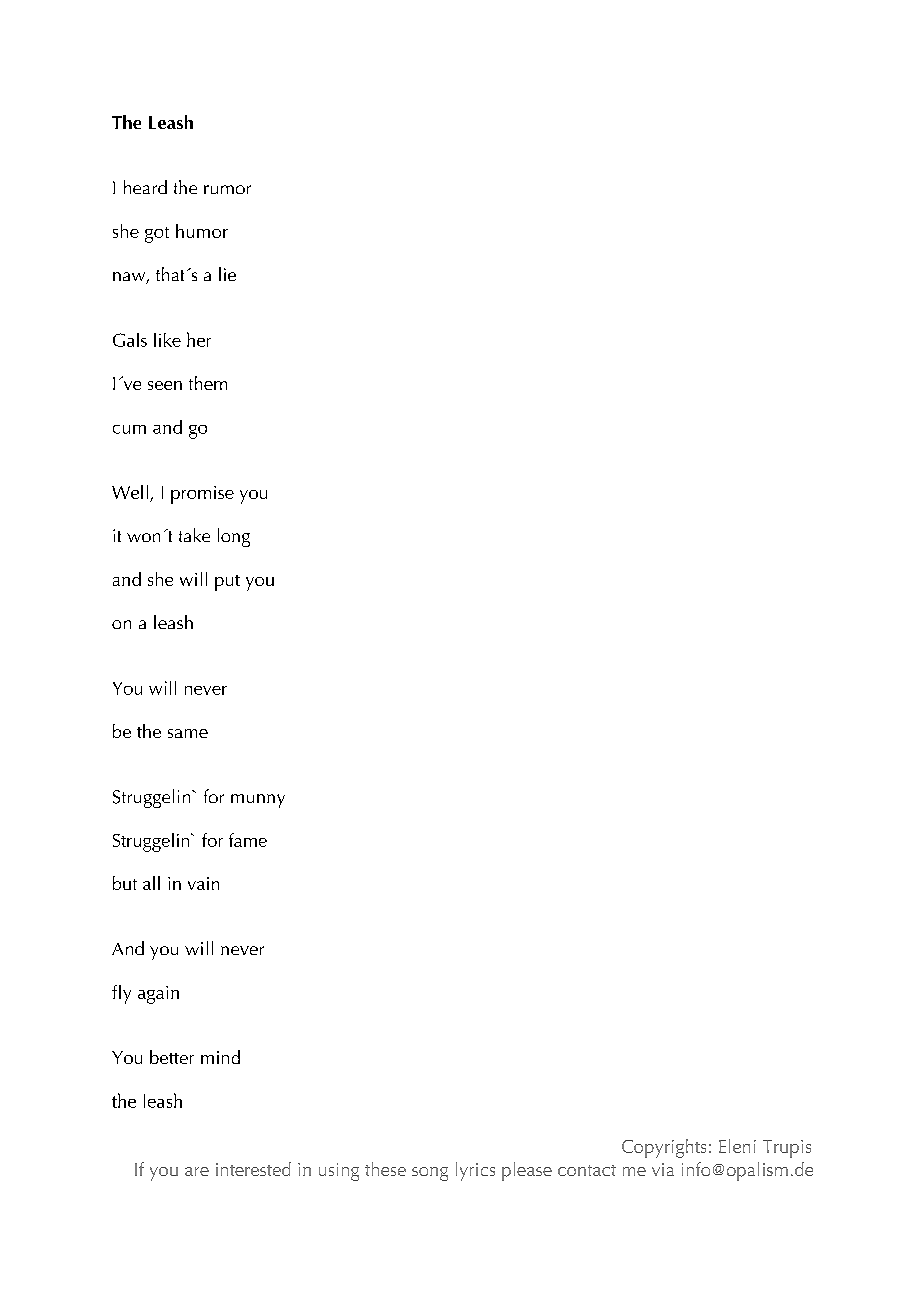 Image resolution: width=924 pixels, height=1308 pixels. I want to click on vain, so click(203, 883).
